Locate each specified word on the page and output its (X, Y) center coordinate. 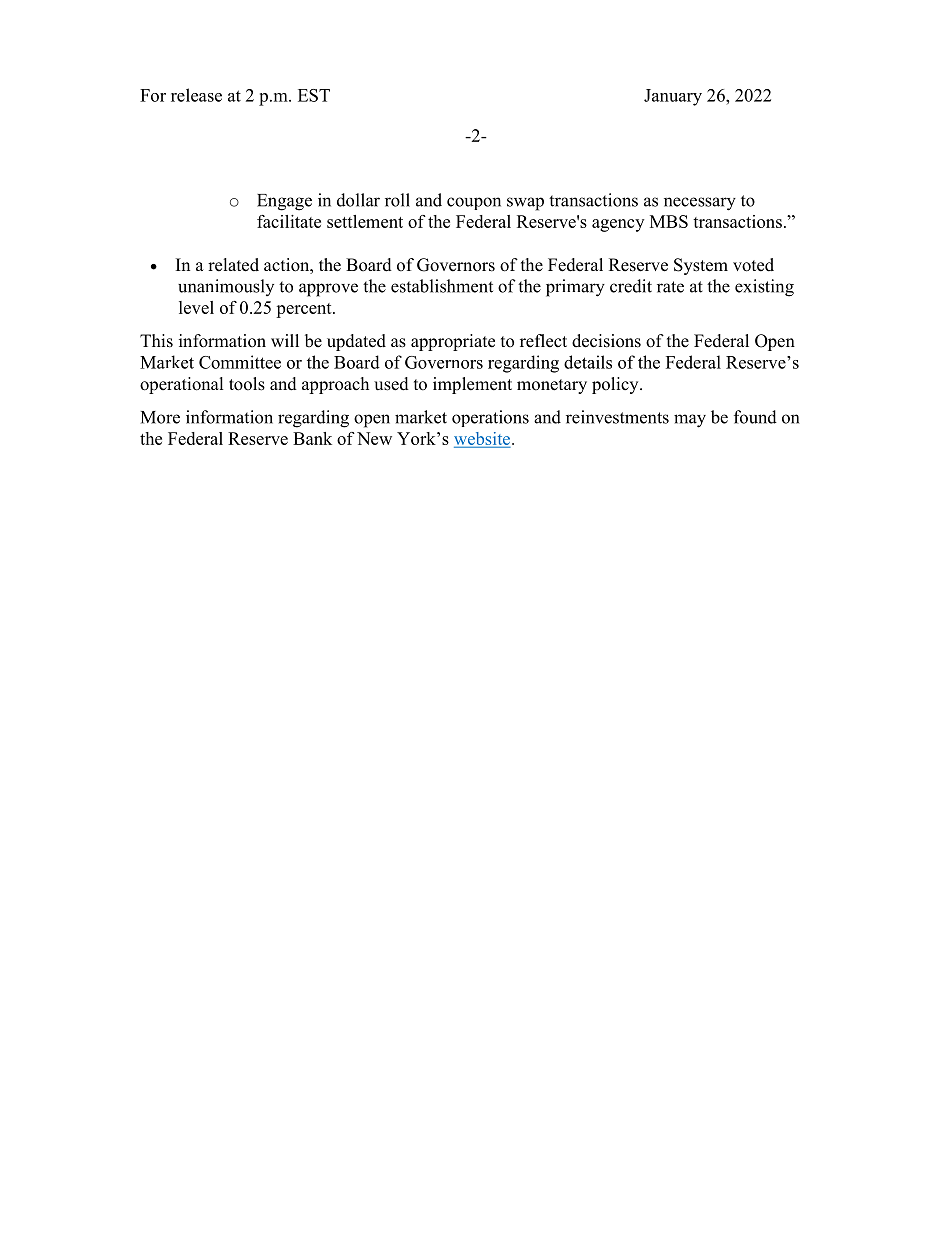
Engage (284, 202)
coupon (474, 203)
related (233, 265)
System (701, 266)
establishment (442, 286)
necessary (700, 204)
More (160, 417)
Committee (240, 362)
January (673, 97)
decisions (606, 341)
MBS (669, 221)
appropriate (453, 342)
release (196, 95)
